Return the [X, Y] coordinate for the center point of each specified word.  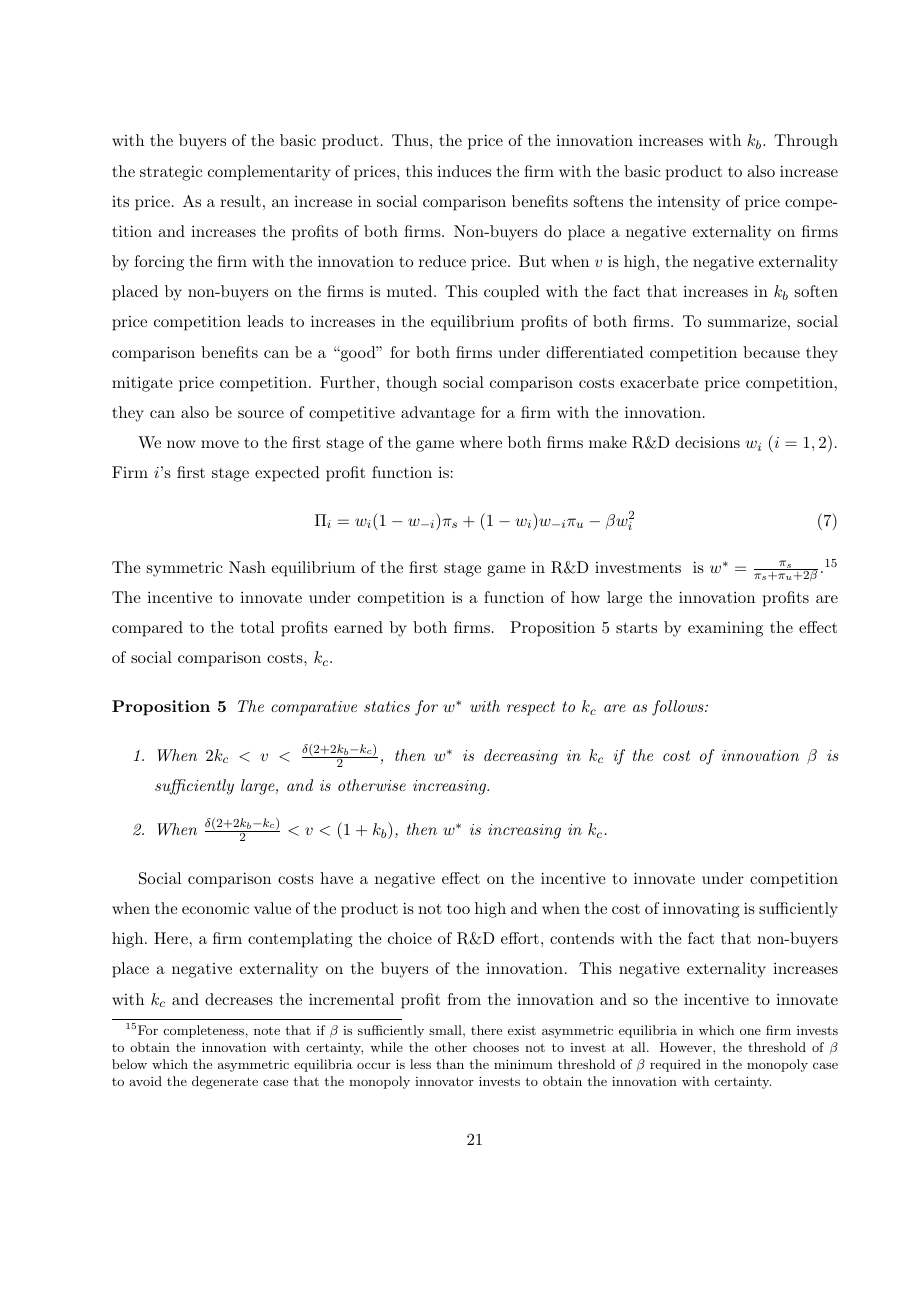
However [687, 1047]
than [450, 1064]
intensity [688, 203]
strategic [171, 173]
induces [464, 171]
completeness [204, 1031]
